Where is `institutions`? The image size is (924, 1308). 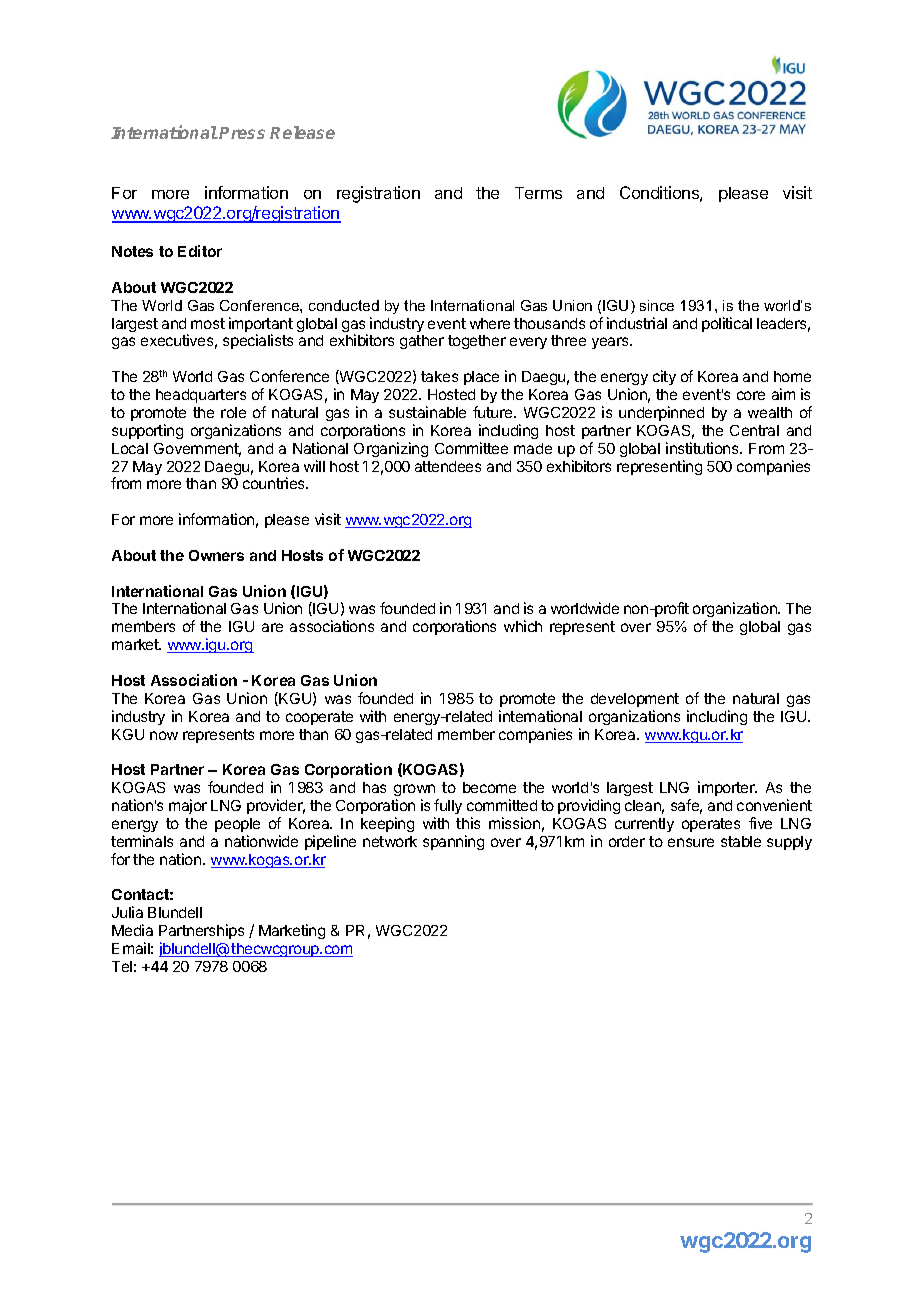
institutions is located at coordinates (703, 448).
